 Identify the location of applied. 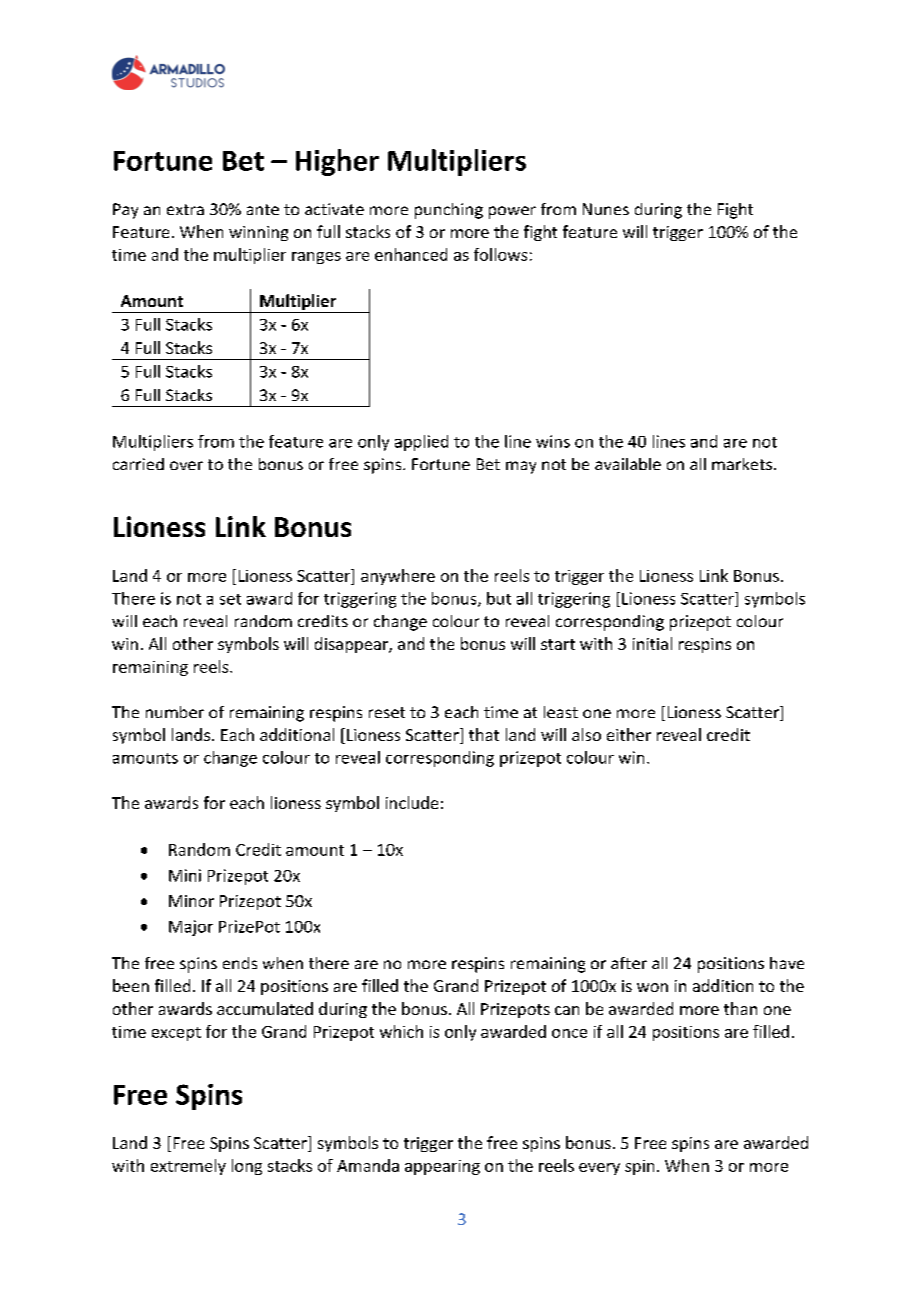
(421, 443).
